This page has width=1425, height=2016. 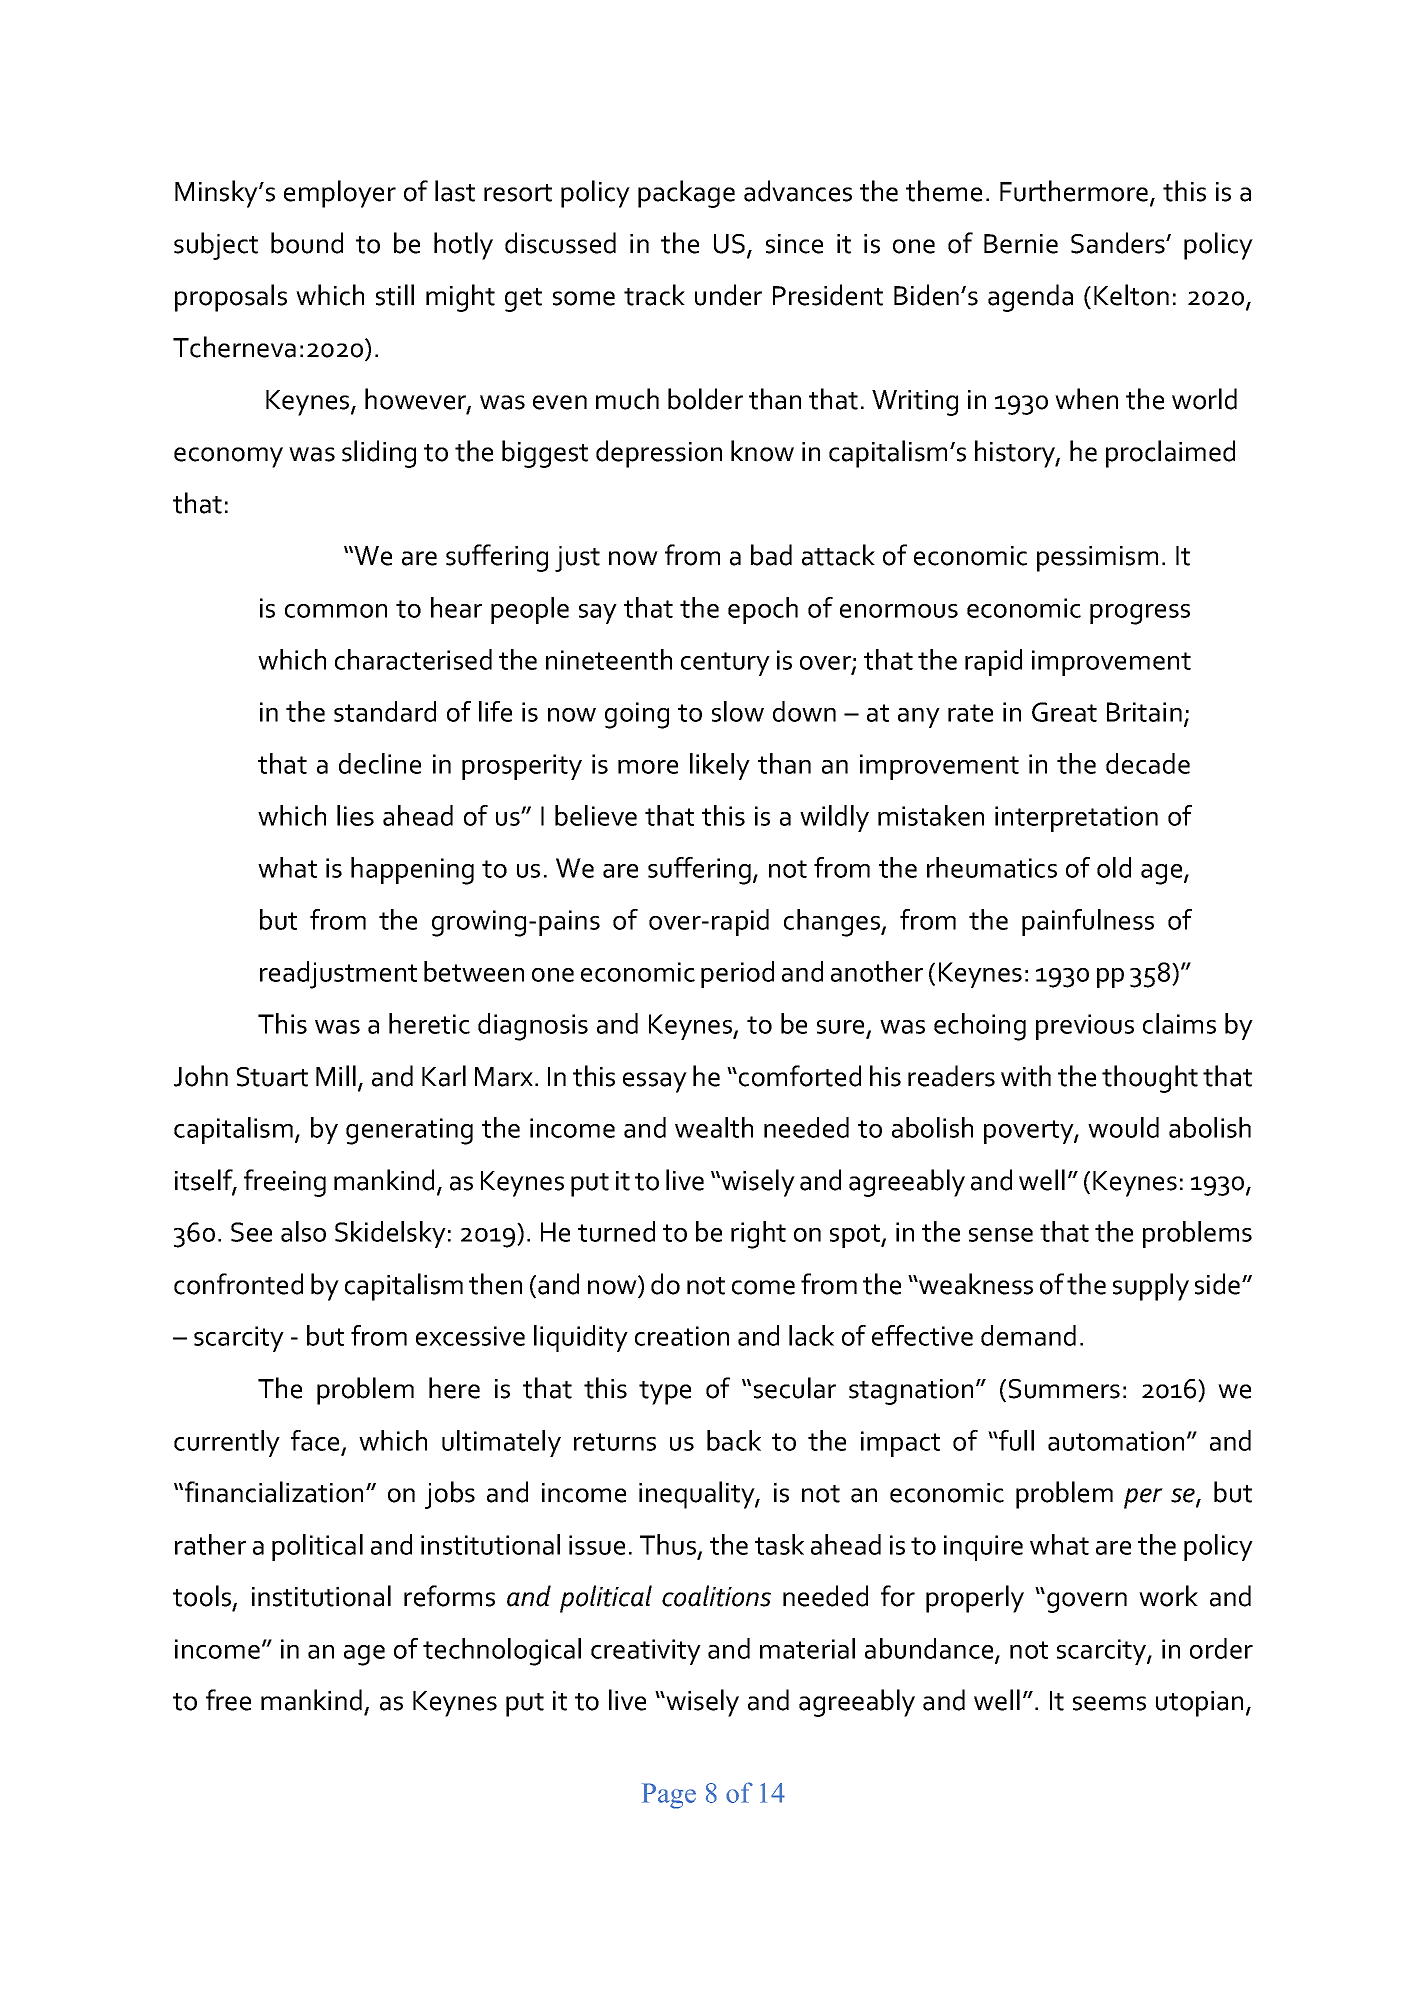 I want to click on epoch, so click(x=763, y=610).
